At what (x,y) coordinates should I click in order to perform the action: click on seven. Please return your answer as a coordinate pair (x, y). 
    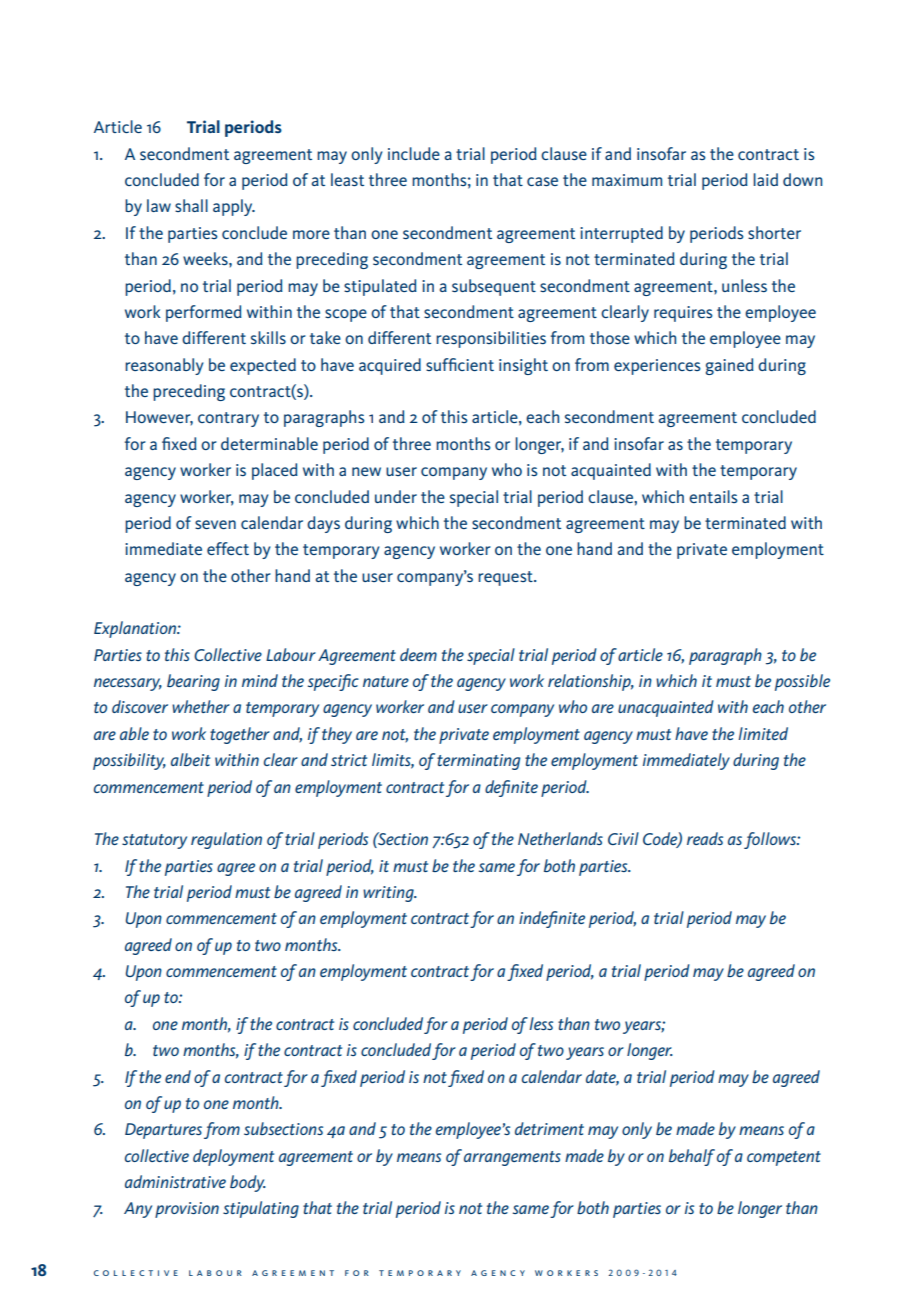
    Looking at the image, I should click on (215, 524).
